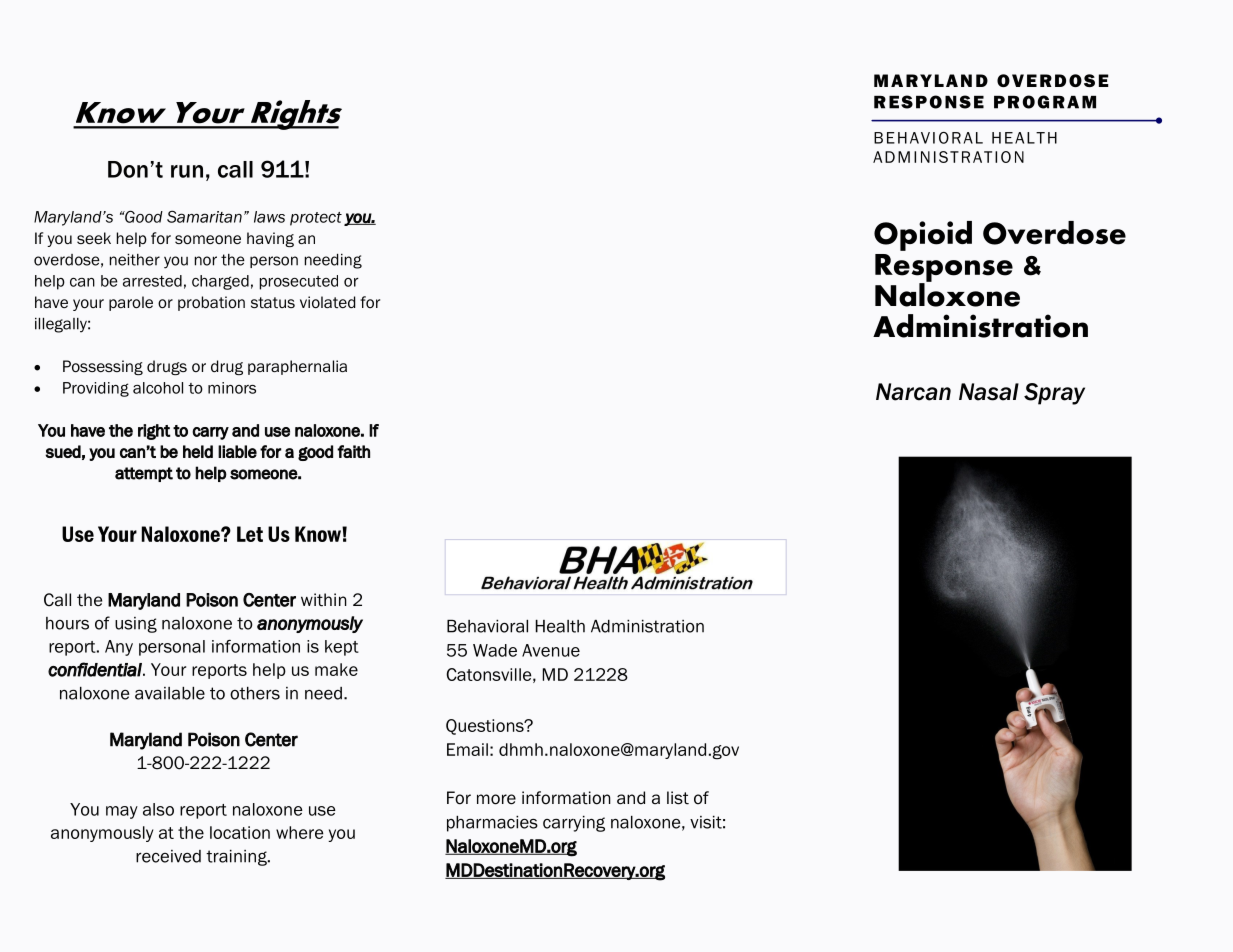 The image size is (1233, 952). What do you see at coordinates (316, 219) in the screenshot?
I see `protect` at bounding box center [316, 219].
